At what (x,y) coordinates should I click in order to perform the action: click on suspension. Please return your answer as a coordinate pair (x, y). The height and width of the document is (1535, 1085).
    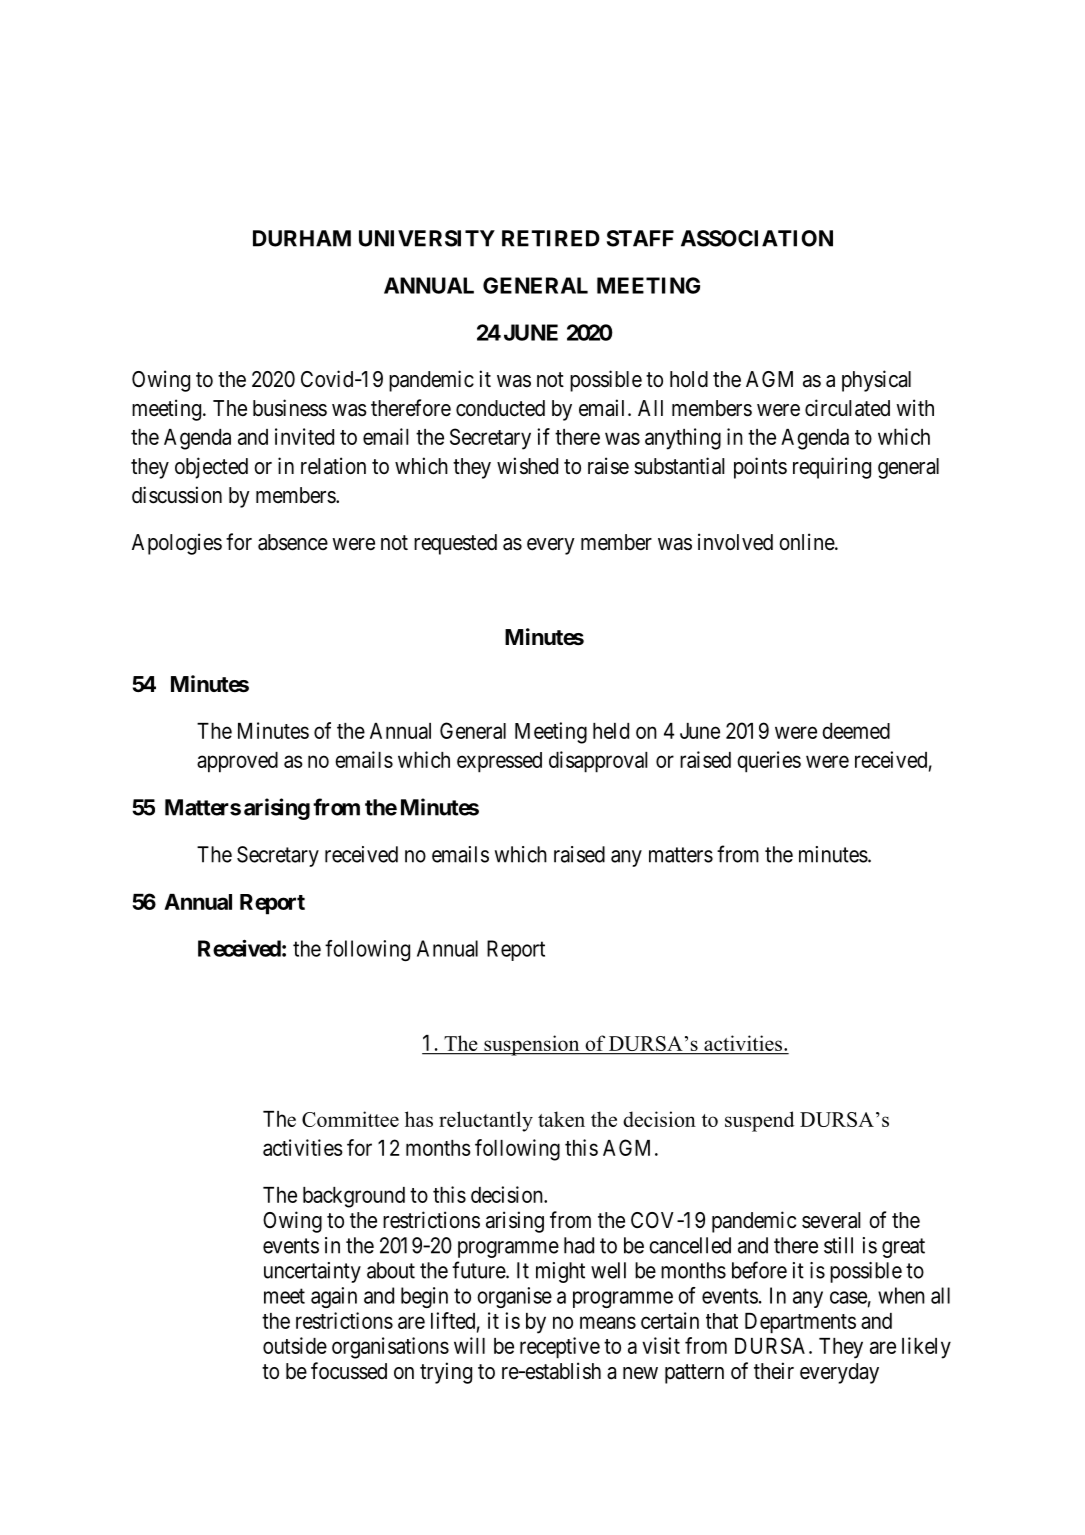
    Looking at the image, I should click on (532, 1045).
